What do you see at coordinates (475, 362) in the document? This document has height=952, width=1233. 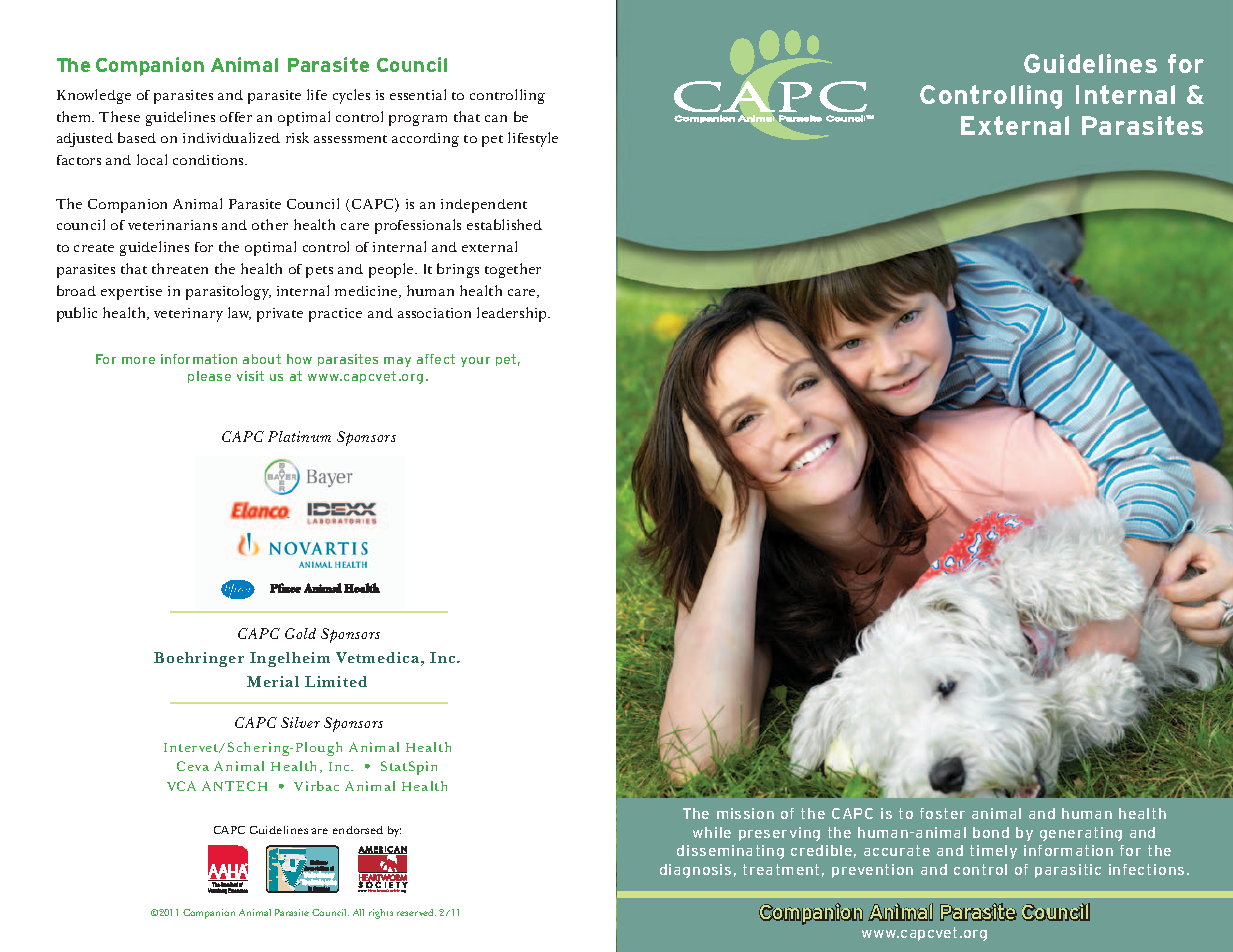 I see `your` at bounding box center [475, 362].
